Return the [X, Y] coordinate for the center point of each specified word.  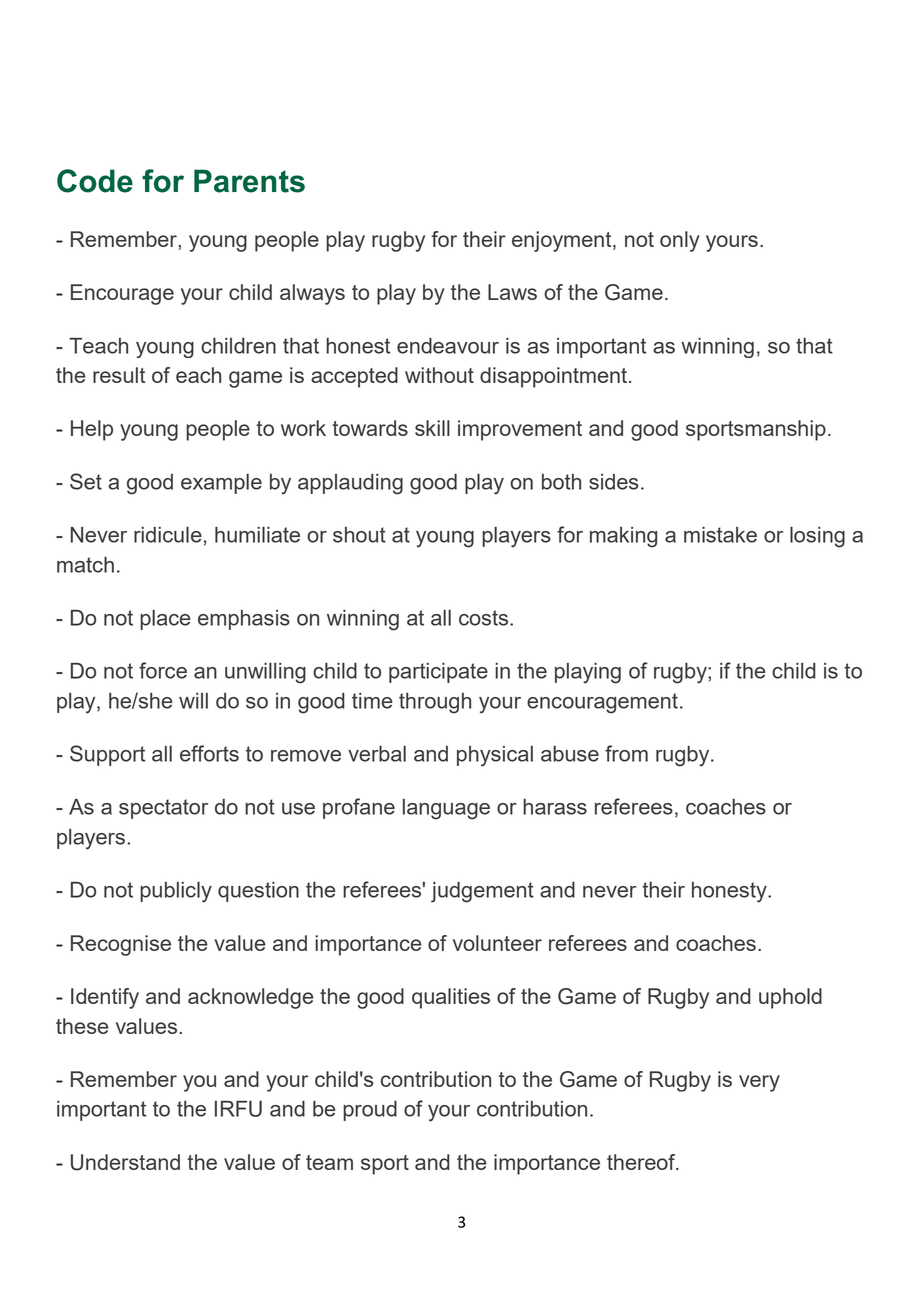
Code [95, 181]
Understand [125, 1162]
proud [370, 1110]
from [626, 753]
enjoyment [563, 241]
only [680, 241]
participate [438, 673]
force [163, 670]
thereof [642, 1162]
